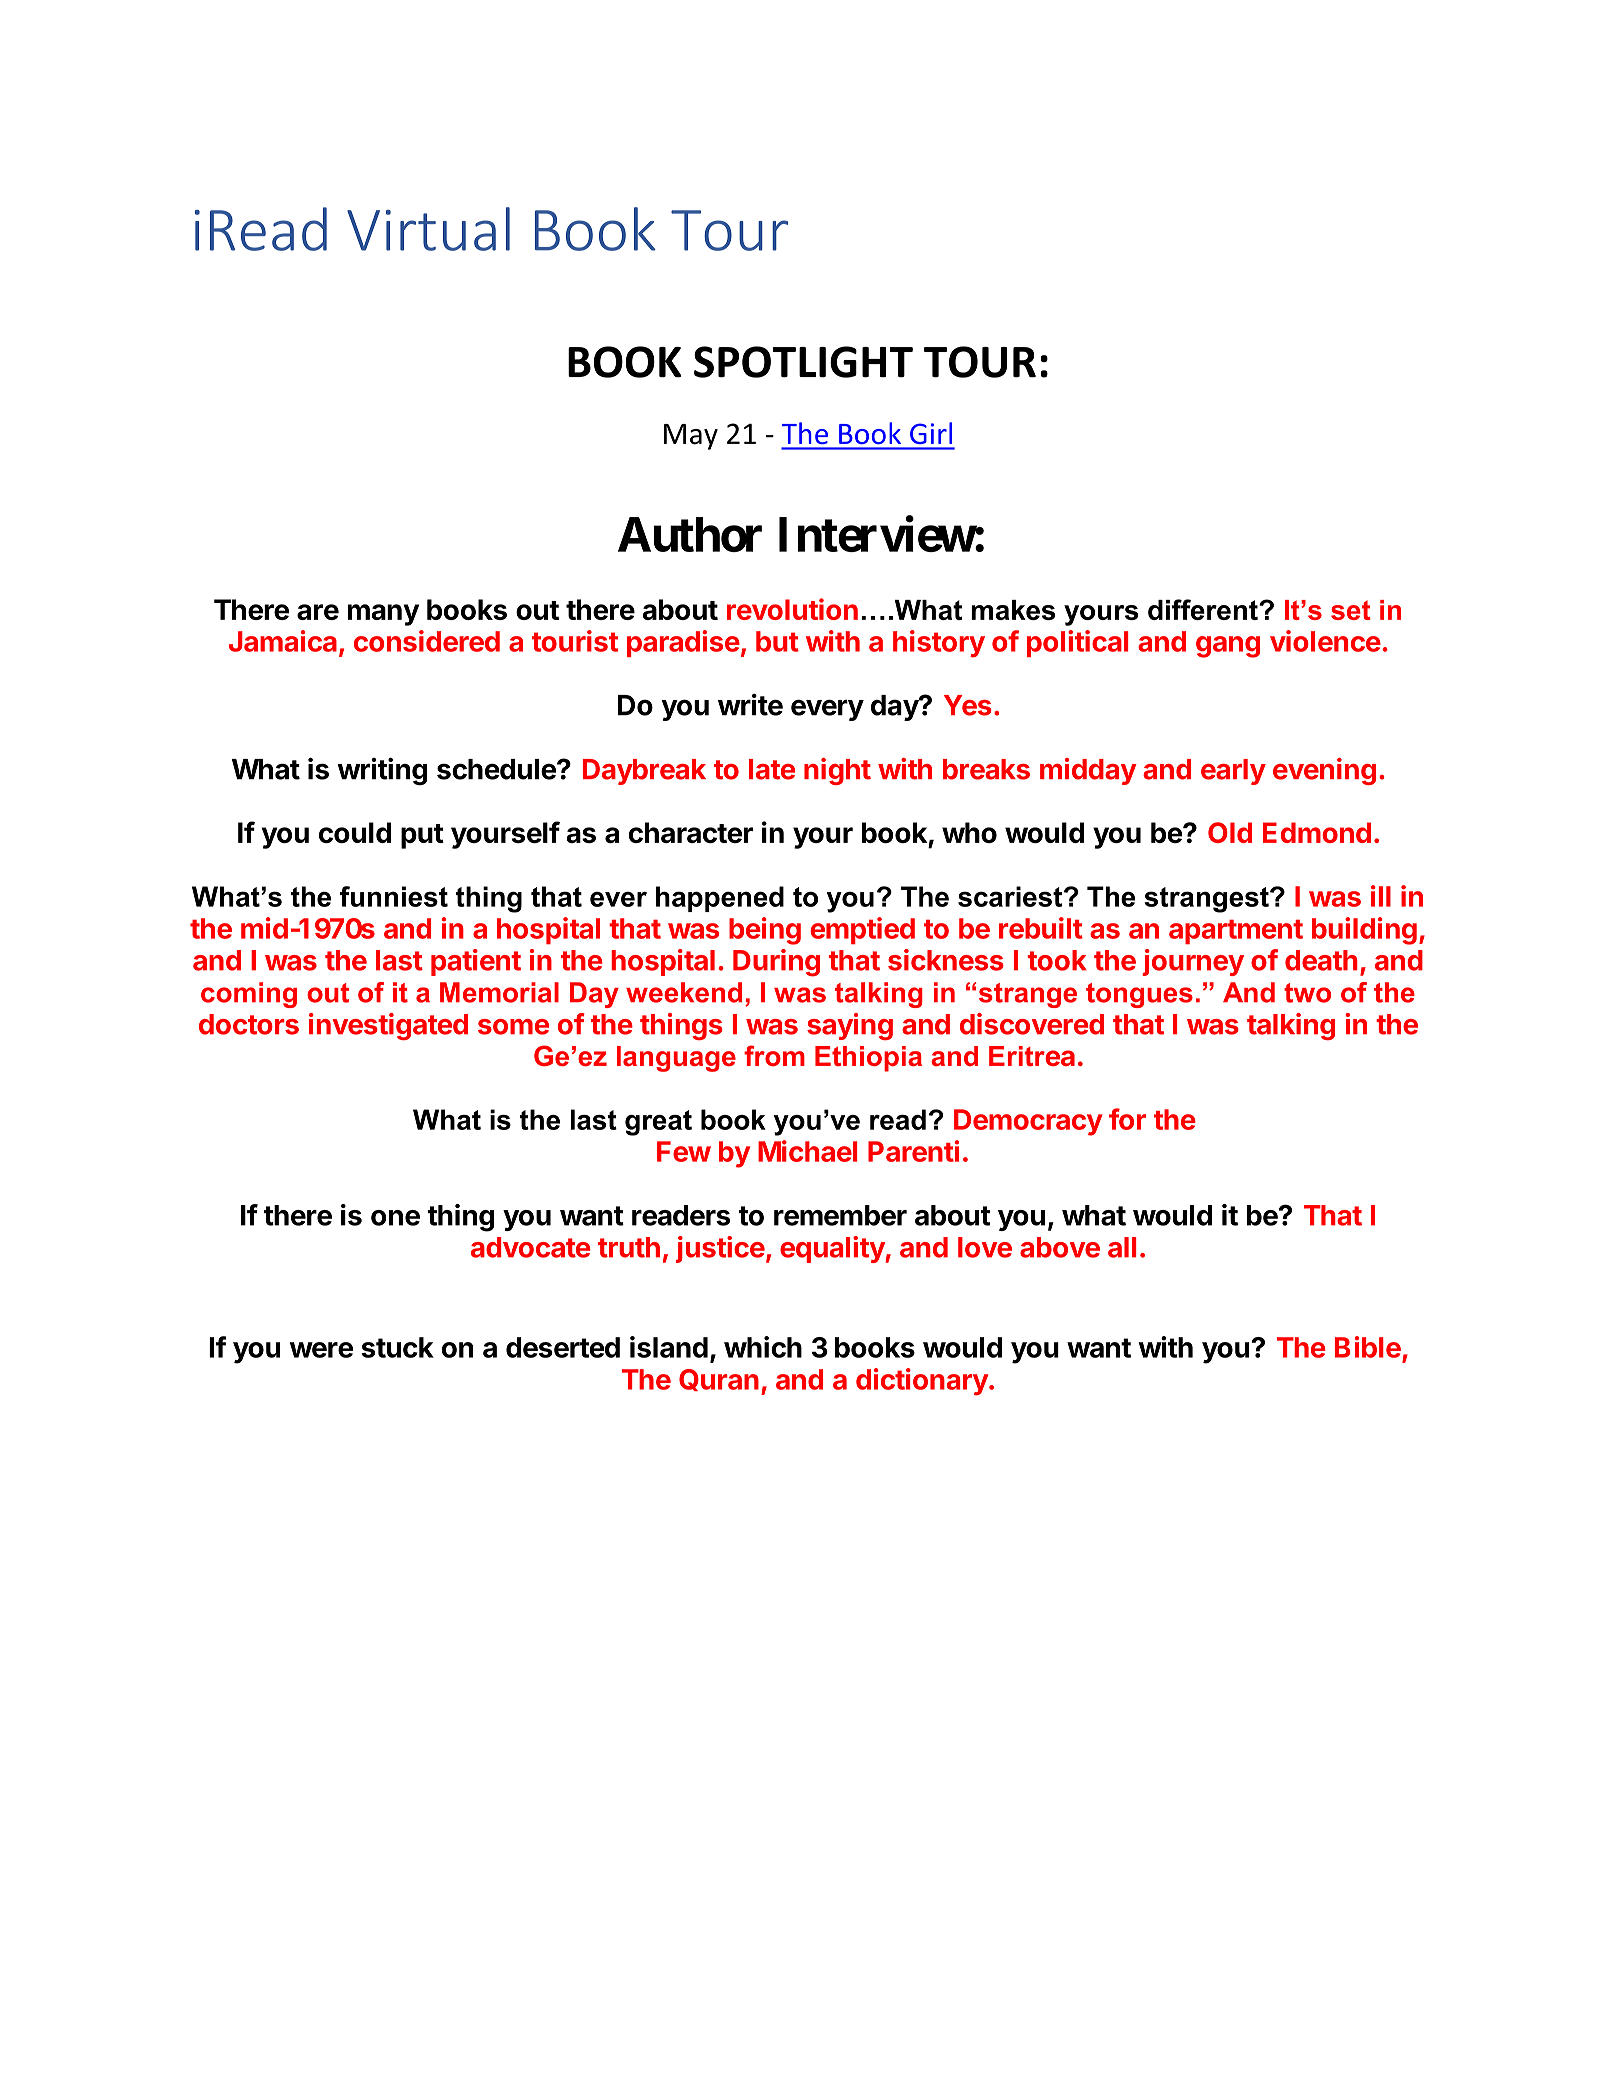  Describe the element at coordinates (691, 437) in the image. I see `May` at that location.
